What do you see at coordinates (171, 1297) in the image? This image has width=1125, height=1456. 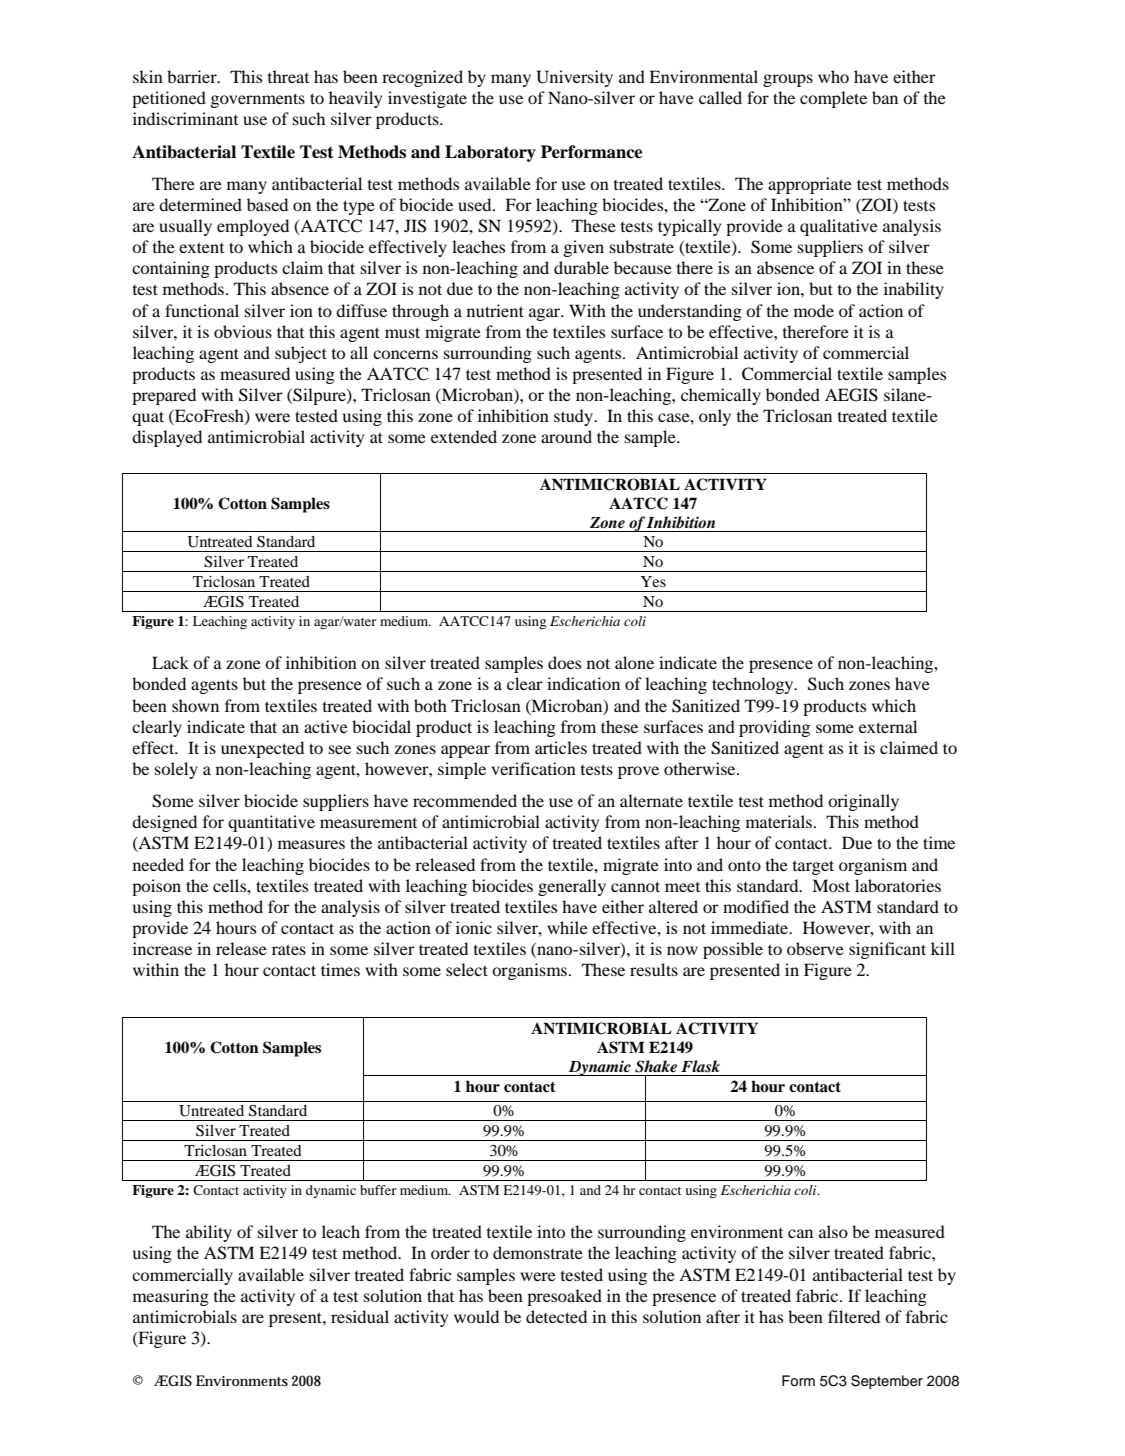 I see `measuring` at bounding box center [171, 1297].
